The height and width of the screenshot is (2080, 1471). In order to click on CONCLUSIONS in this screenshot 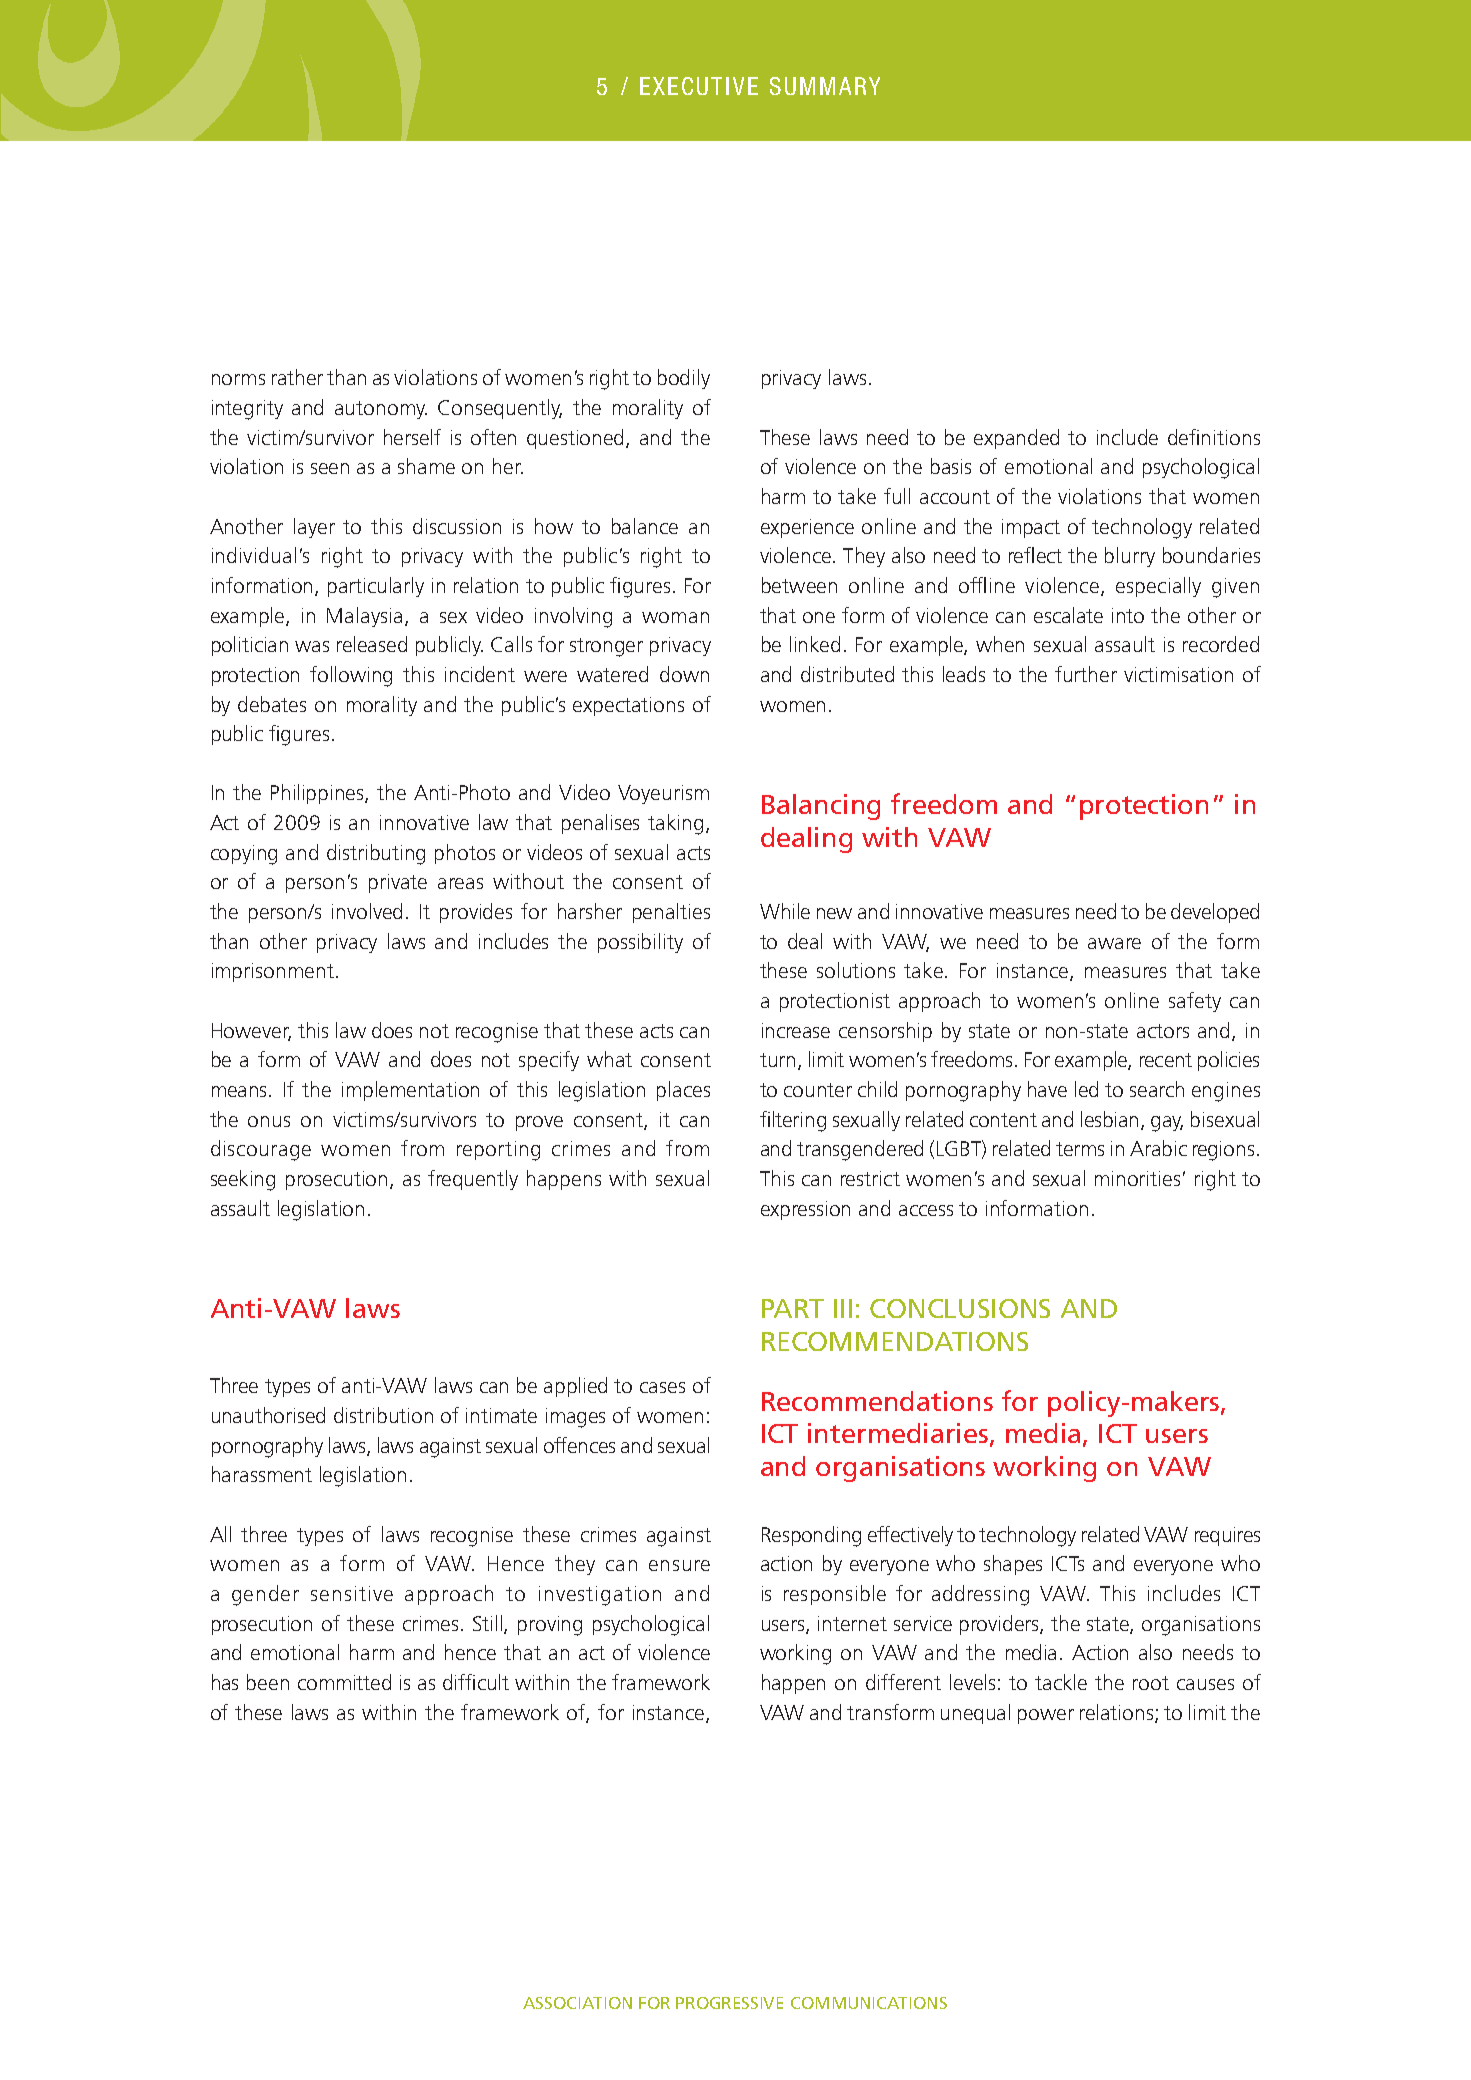, I will do `click(960, 1308)`.
